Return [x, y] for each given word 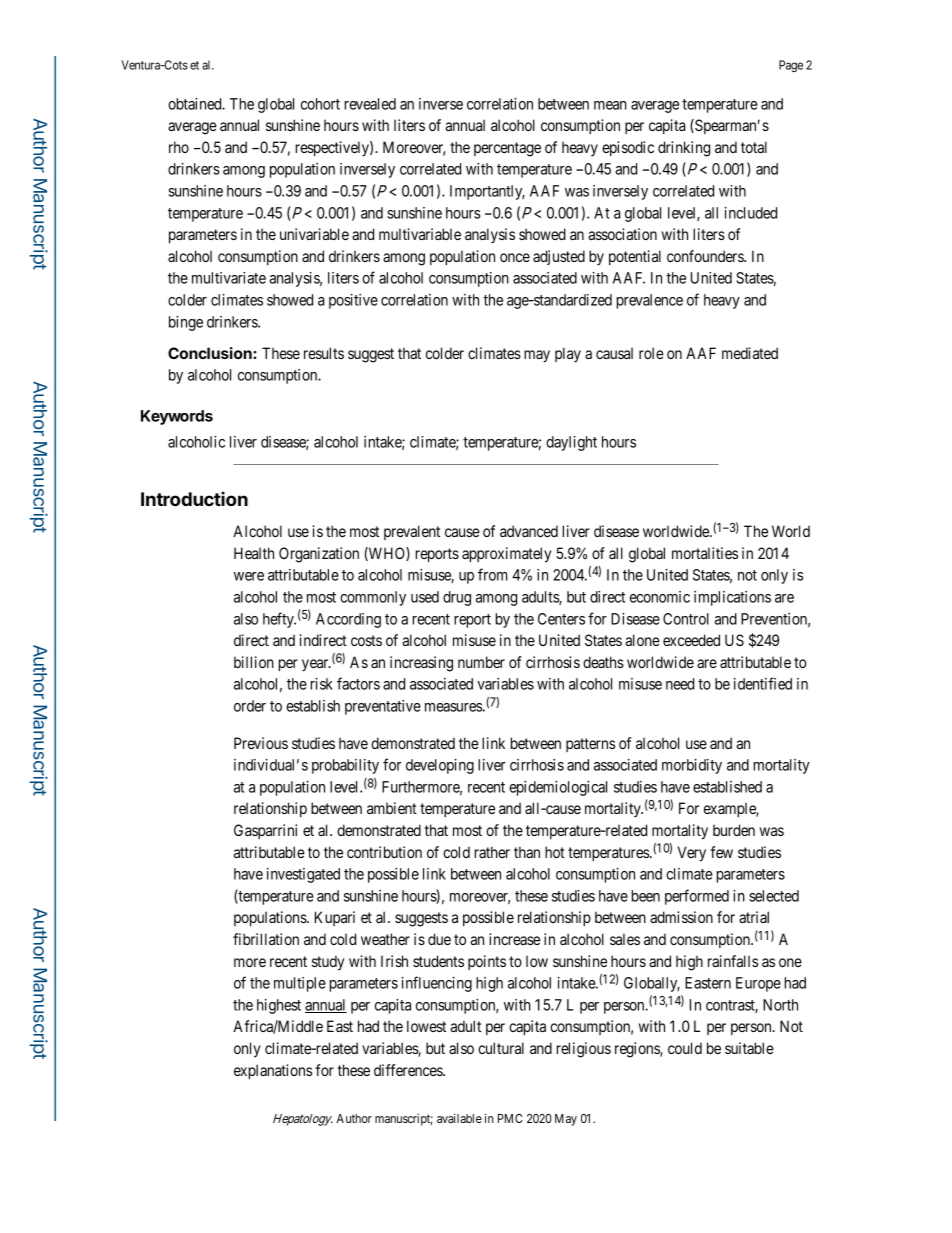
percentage [507, 149]
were [249, 576]
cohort [320, 104]
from [492, 574]
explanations [273, 1071]
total [754, 147]
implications [732, 598]
